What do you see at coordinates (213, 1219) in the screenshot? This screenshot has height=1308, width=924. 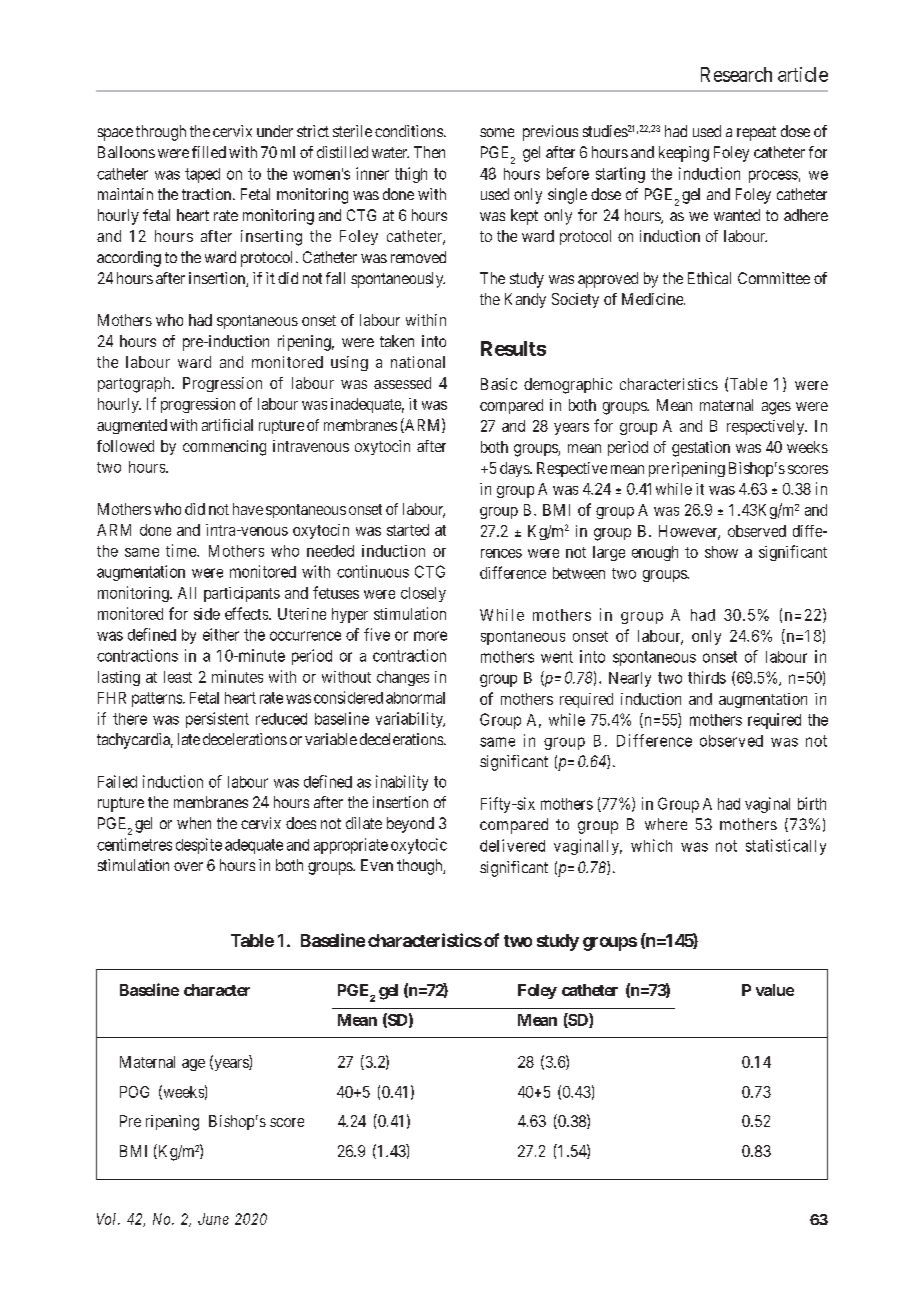 I see `June` at bounding box center [213, 1219].
